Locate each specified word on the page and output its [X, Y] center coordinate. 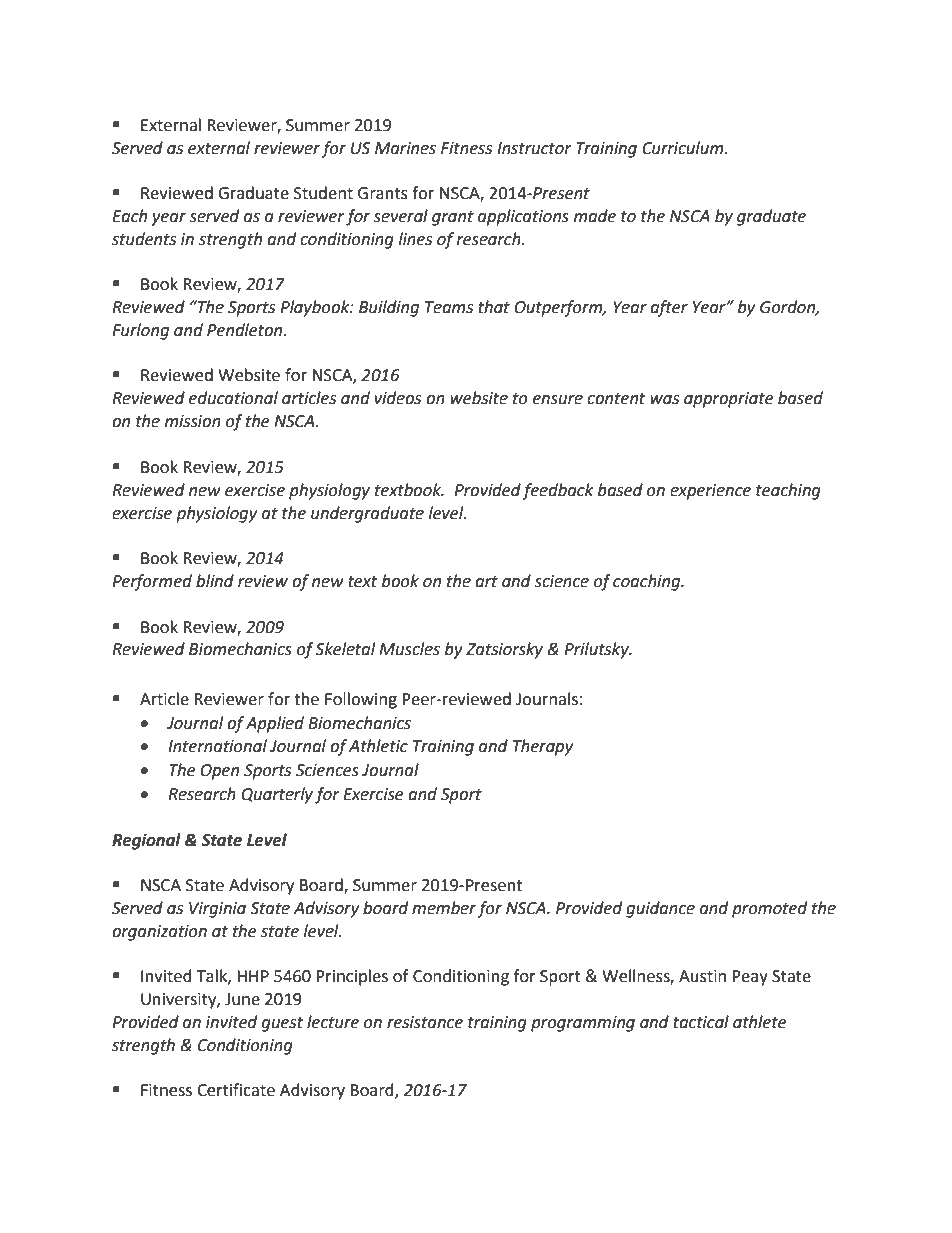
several [400, 216]
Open [219, 772]
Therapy [543, 747]
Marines [405, 148]
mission [193, 421]
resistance [425, 1022]
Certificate [236, 1090]
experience [710, 492]
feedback [558, 491]
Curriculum [684, 148]
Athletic [378, 746]
